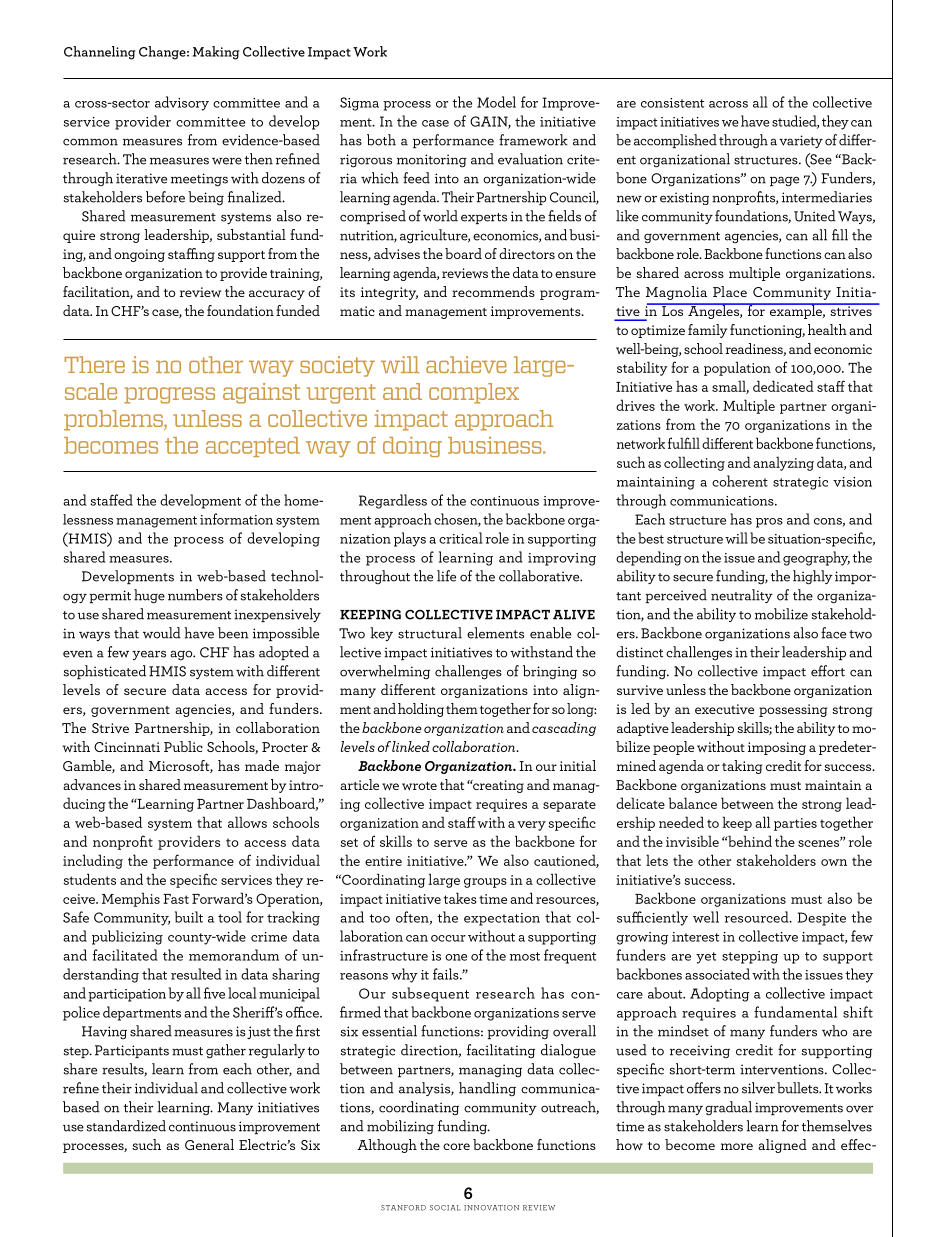  Describe the element at coordinates (412, 447) in the image. I see `doing` at that location.
